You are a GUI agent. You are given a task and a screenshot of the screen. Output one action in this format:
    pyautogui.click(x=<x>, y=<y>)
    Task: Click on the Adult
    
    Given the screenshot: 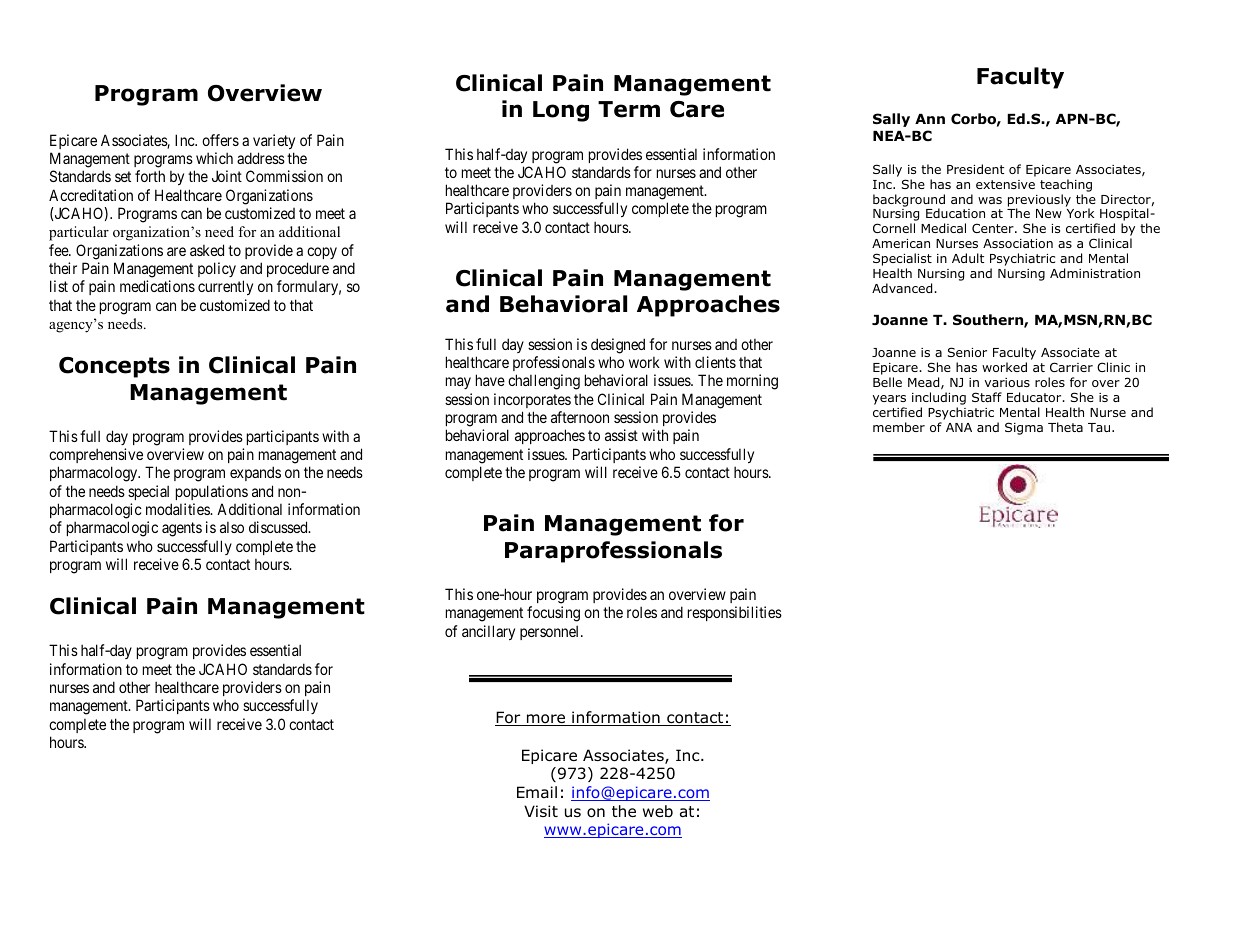 What is the action you would take?
    pyautogui.click(x=968, y=258)
